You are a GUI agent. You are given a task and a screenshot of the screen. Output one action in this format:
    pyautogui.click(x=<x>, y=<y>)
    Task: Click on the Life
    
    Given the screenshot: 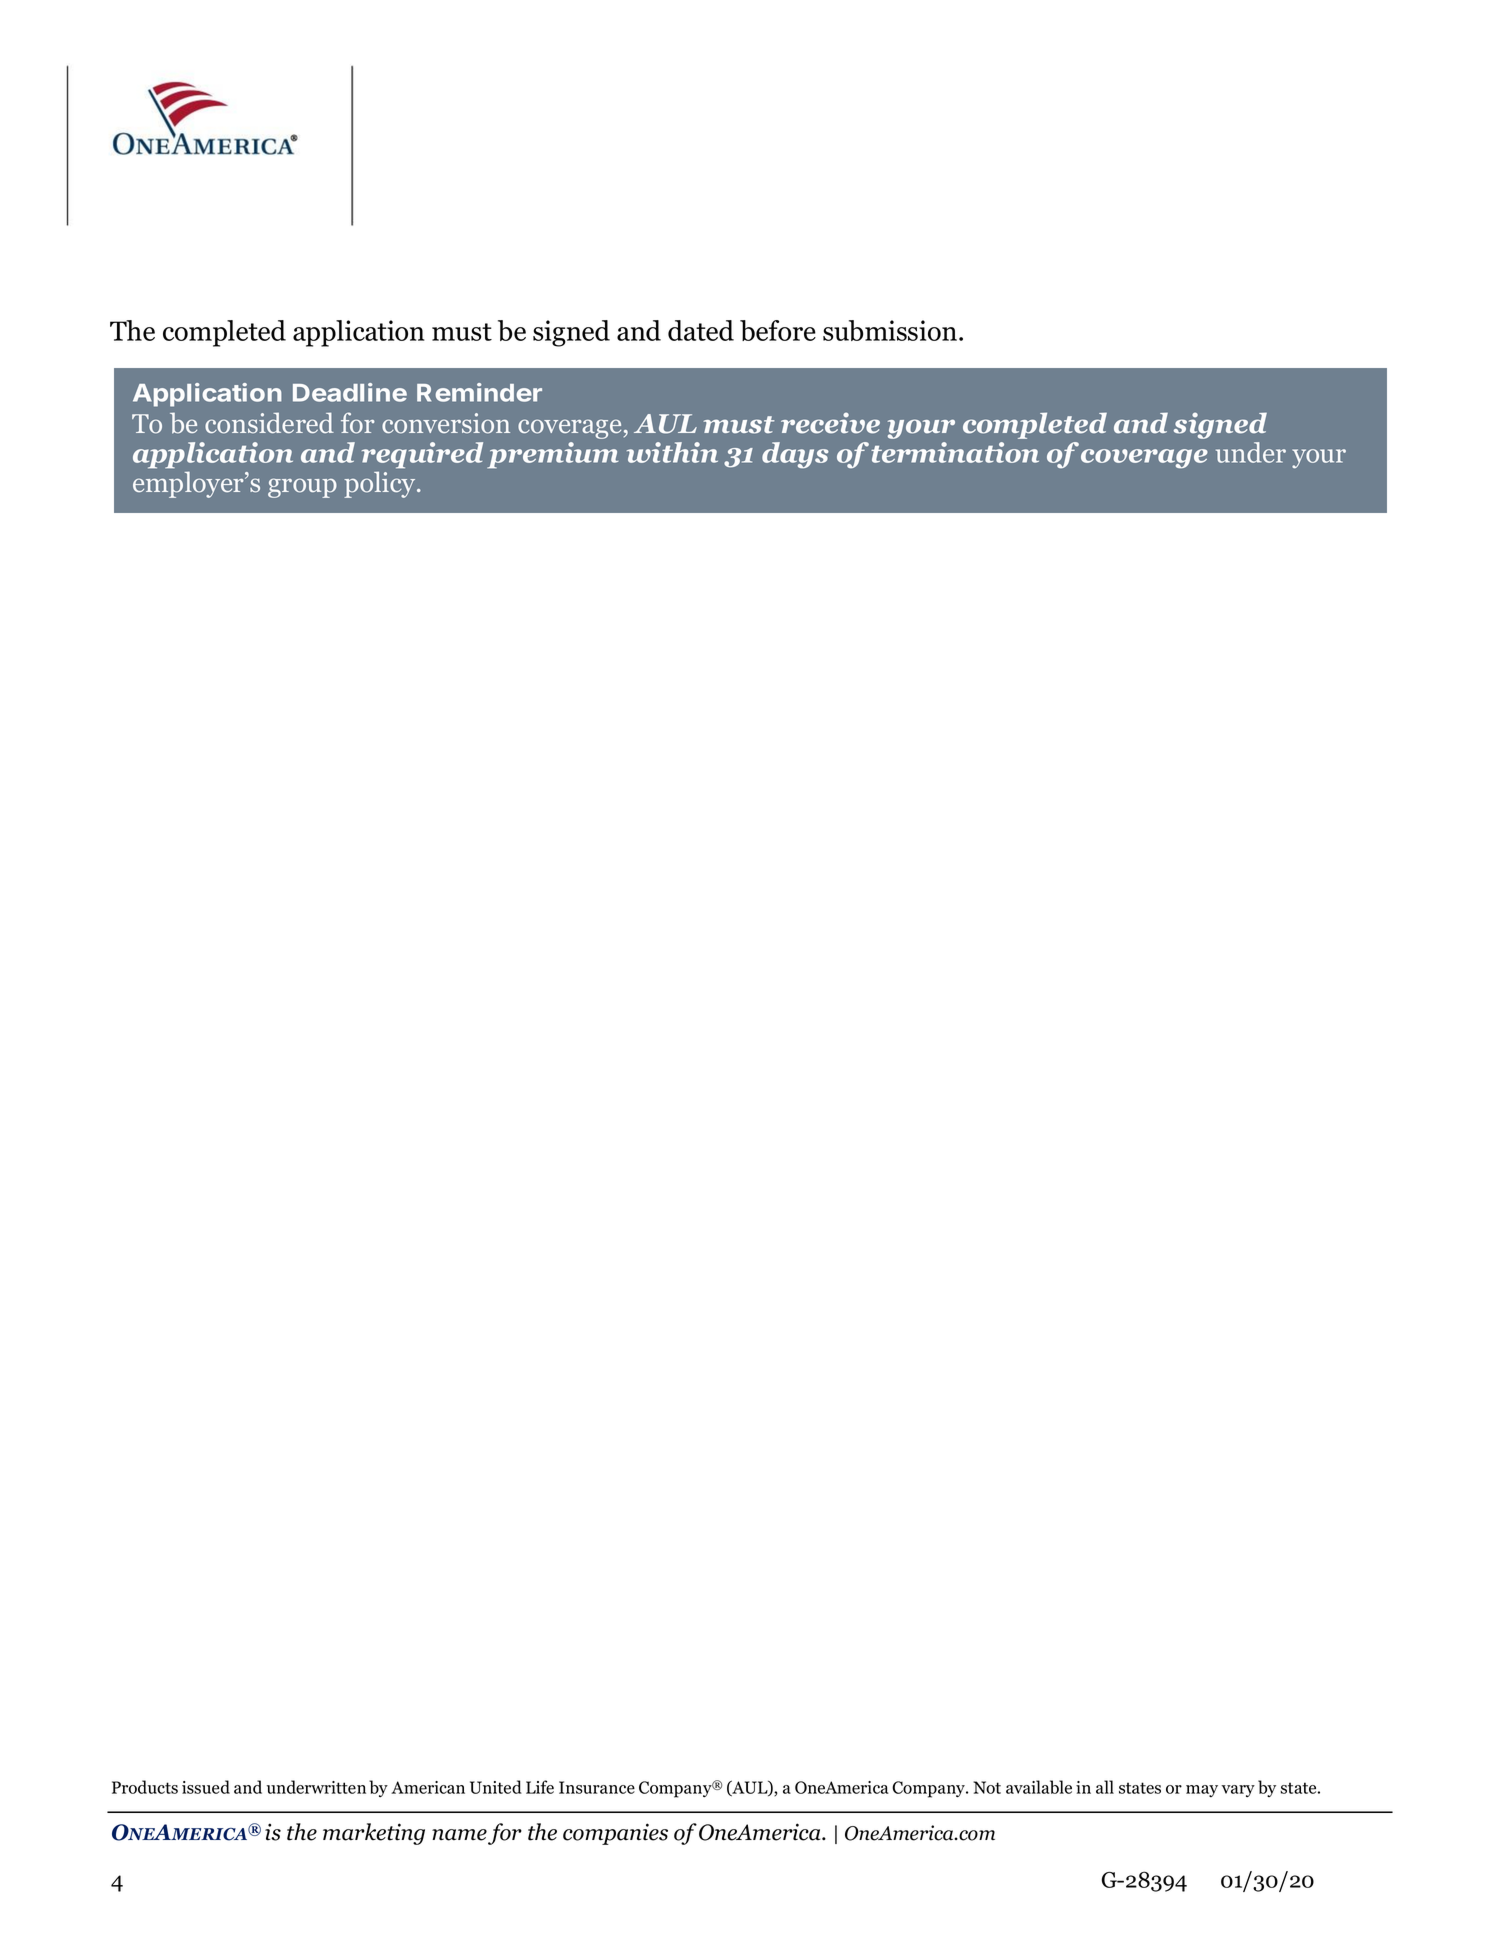 What is the action you would take?
    pyautogui.click(x=540, y=1787)
